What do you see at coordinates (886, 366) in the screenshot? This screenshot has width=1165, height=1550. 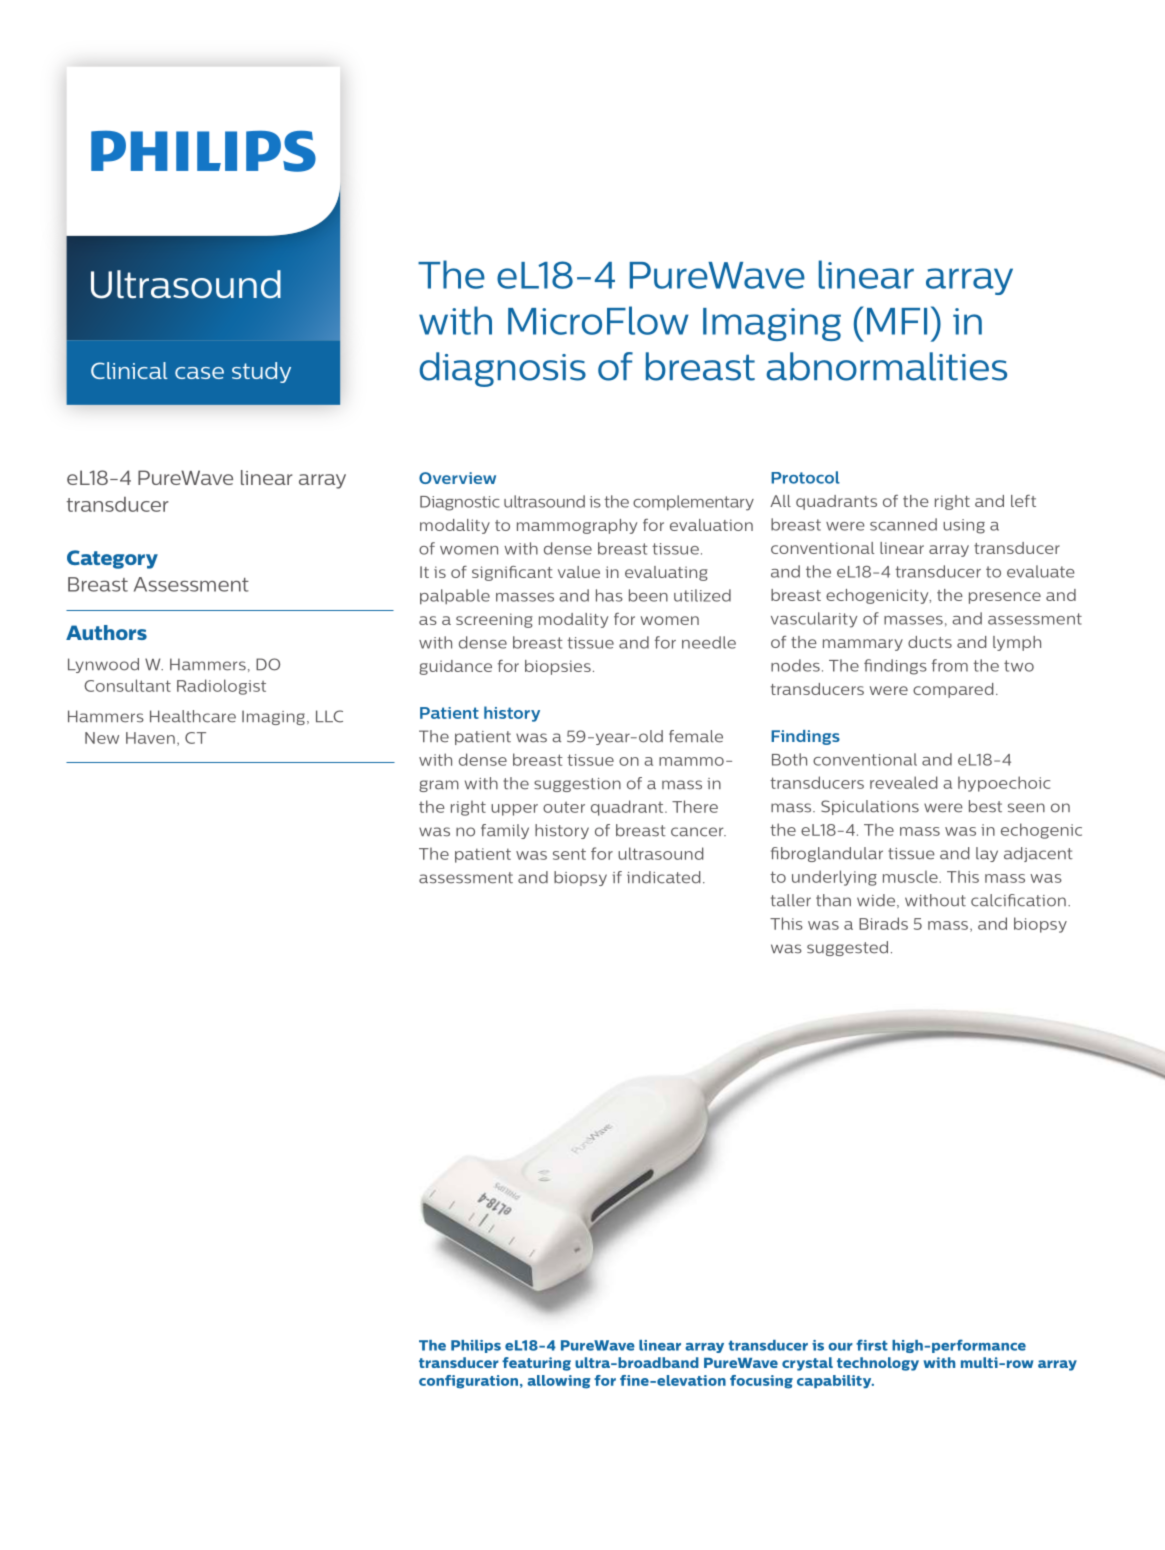 I see `abnormalities` at bounding box center [886, 366].
